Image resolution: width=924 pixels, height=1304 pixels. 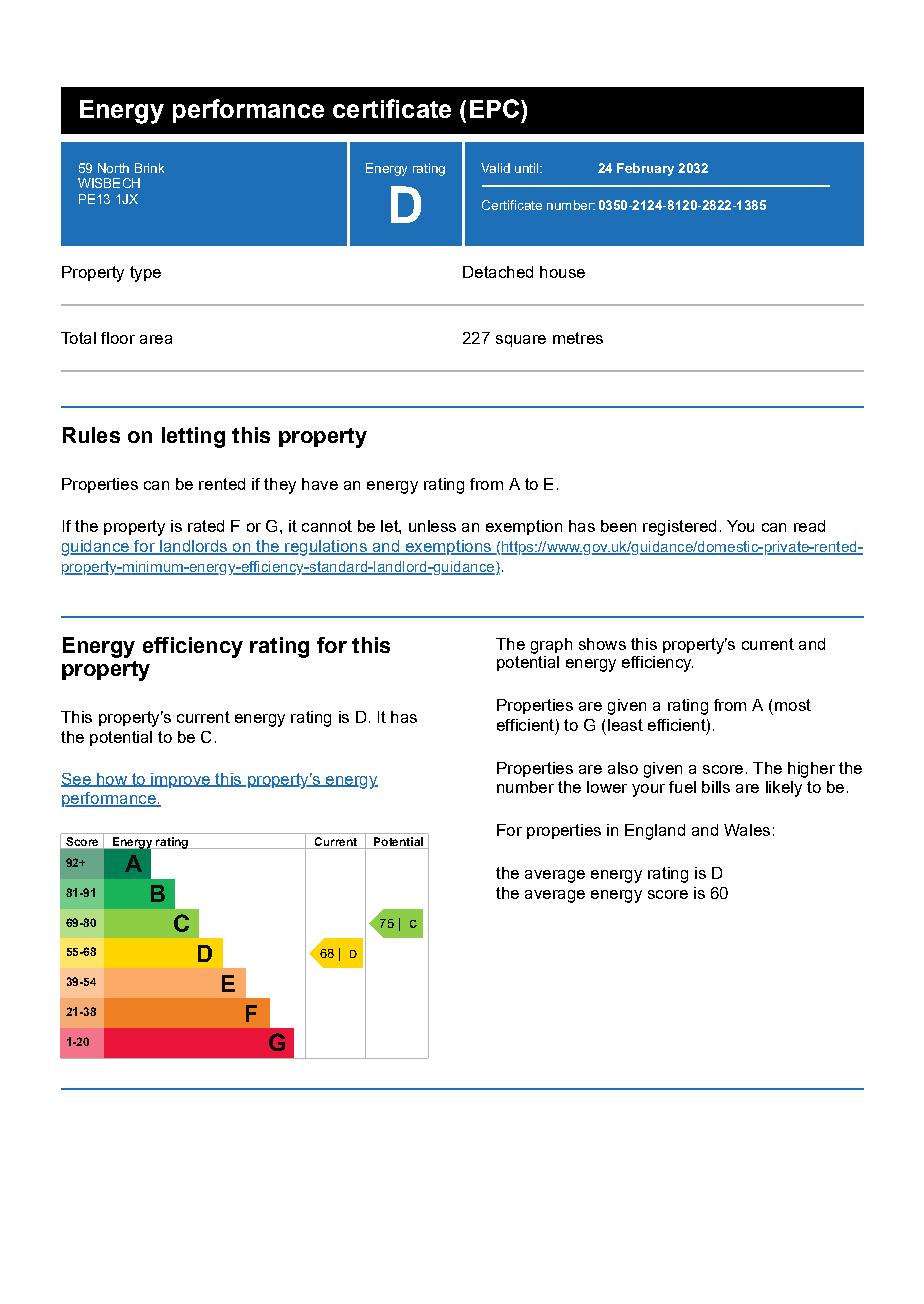 I want to click on registered, so click(x=679, y=528).
